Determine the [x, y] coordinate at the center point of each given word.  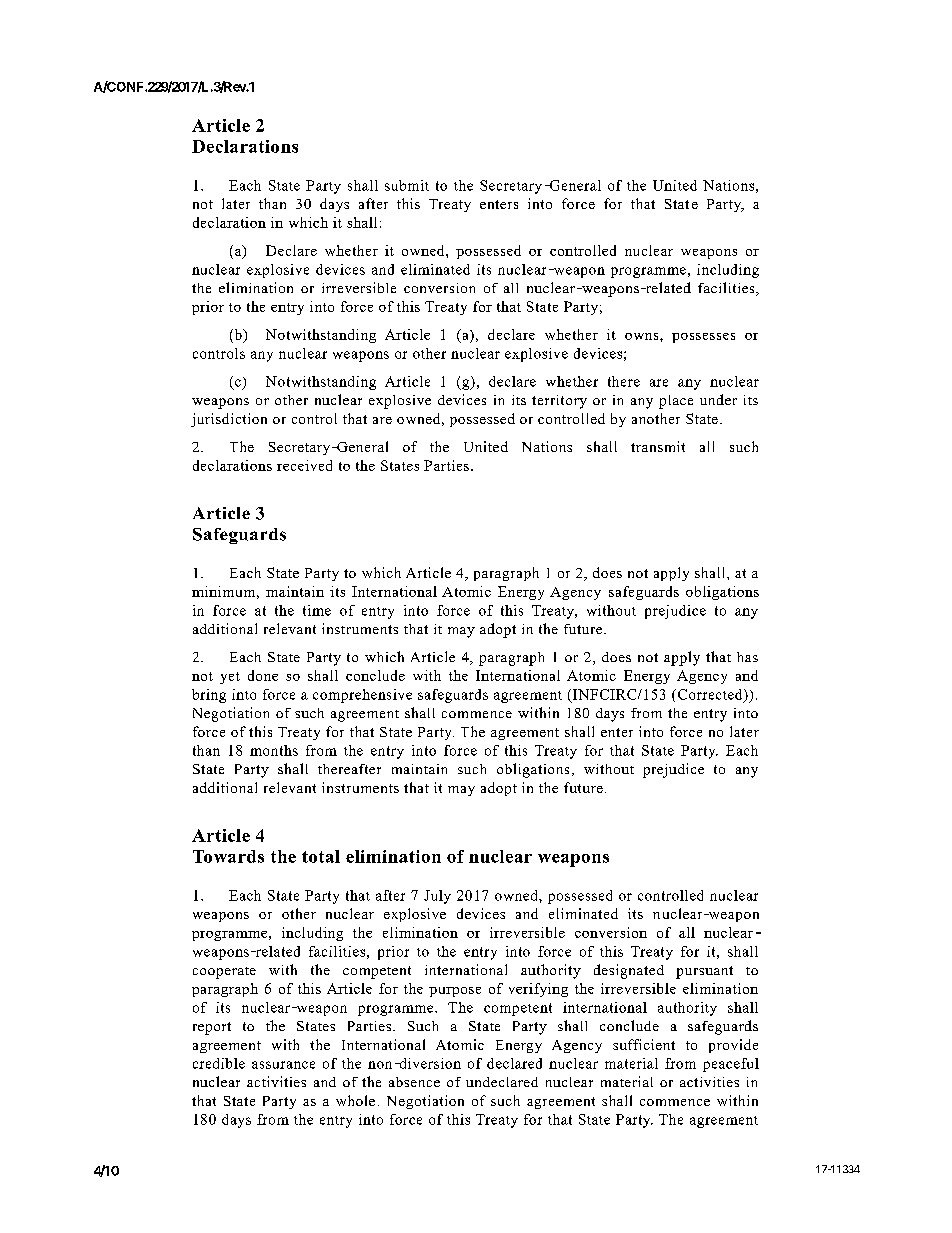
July [437, 897]
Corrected [710, 695]
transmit [658, 446]
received [304, 465]
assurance [283, 1065]
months [274, 750]
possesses [703, 338]
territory [559, 402]
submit [407, 185]
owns [643, 336]
